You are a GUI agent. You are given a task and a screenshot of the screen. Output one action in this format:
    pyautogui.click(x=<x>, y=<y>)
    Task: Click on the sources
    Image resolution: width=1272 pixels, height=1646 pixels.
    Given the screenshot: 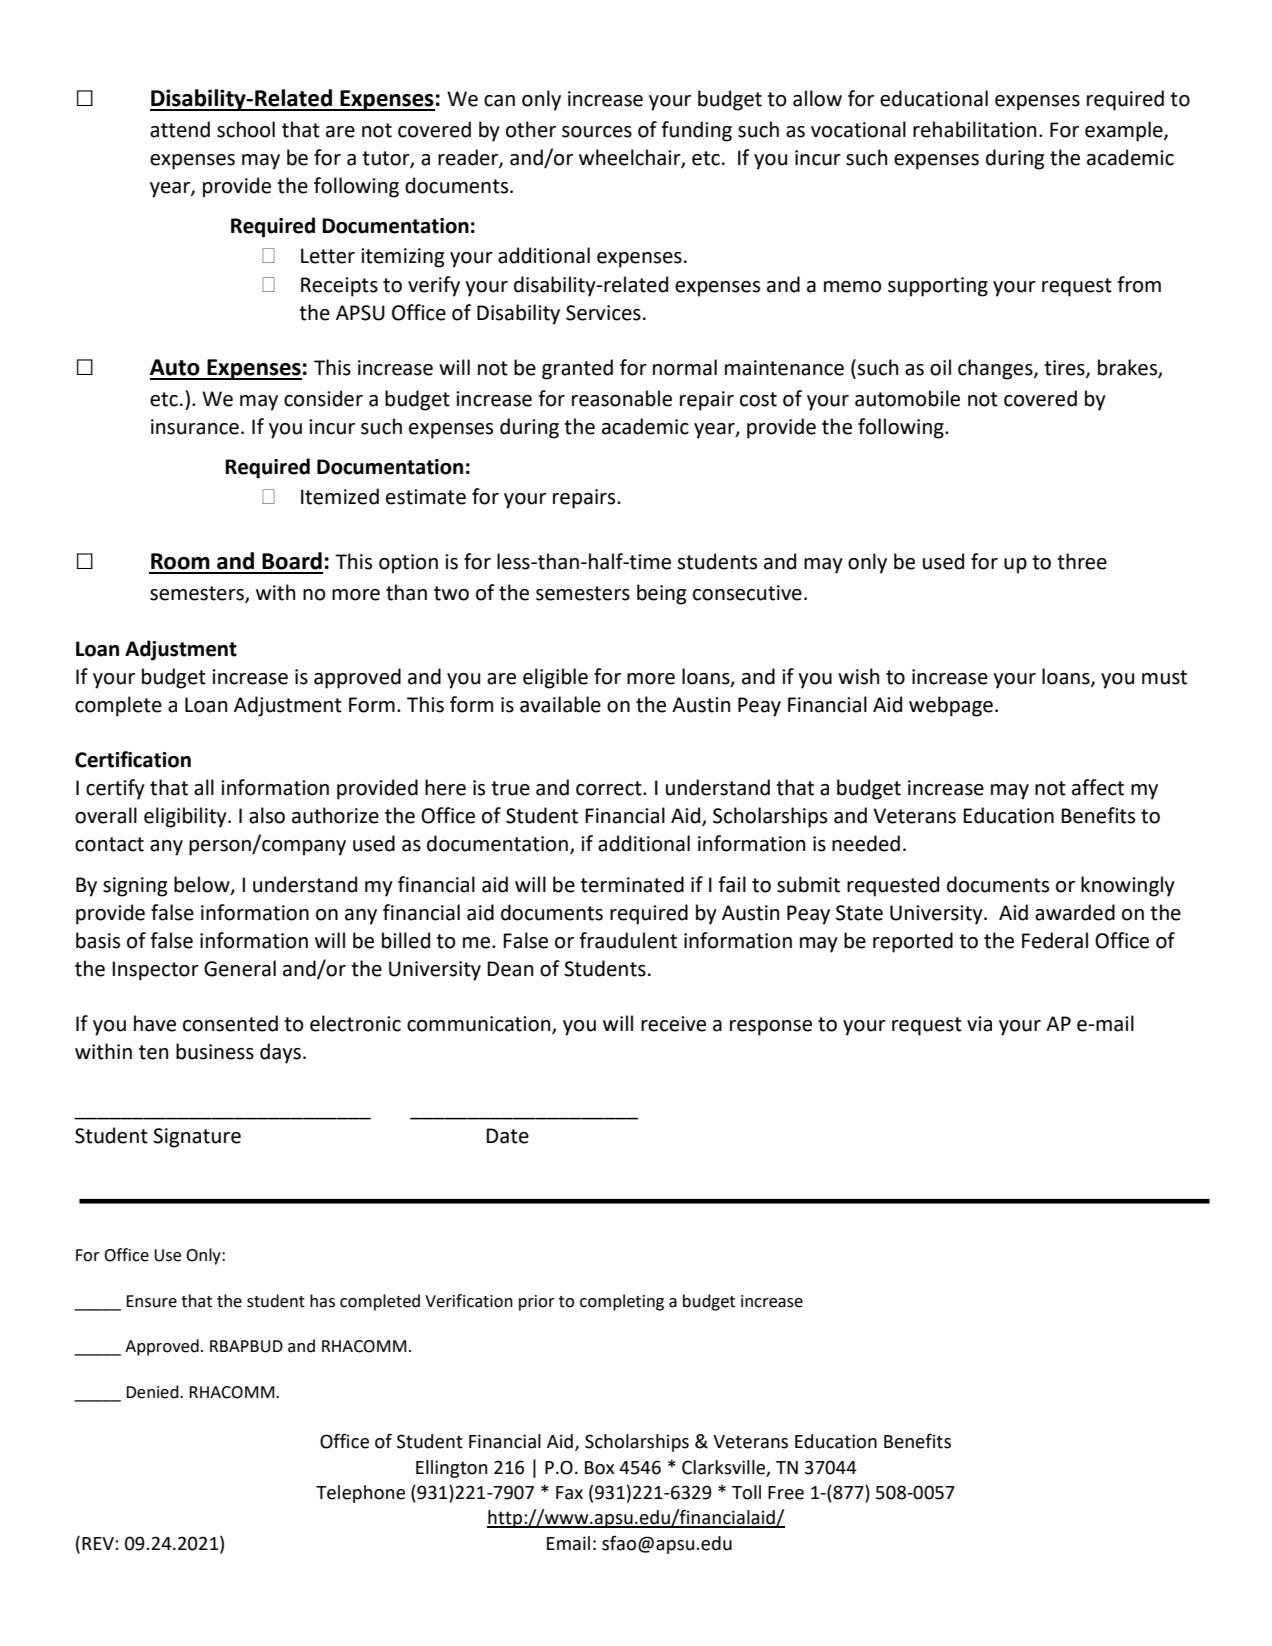 What is the action you would take?
    pyautogui.click(x=597, y=132)
